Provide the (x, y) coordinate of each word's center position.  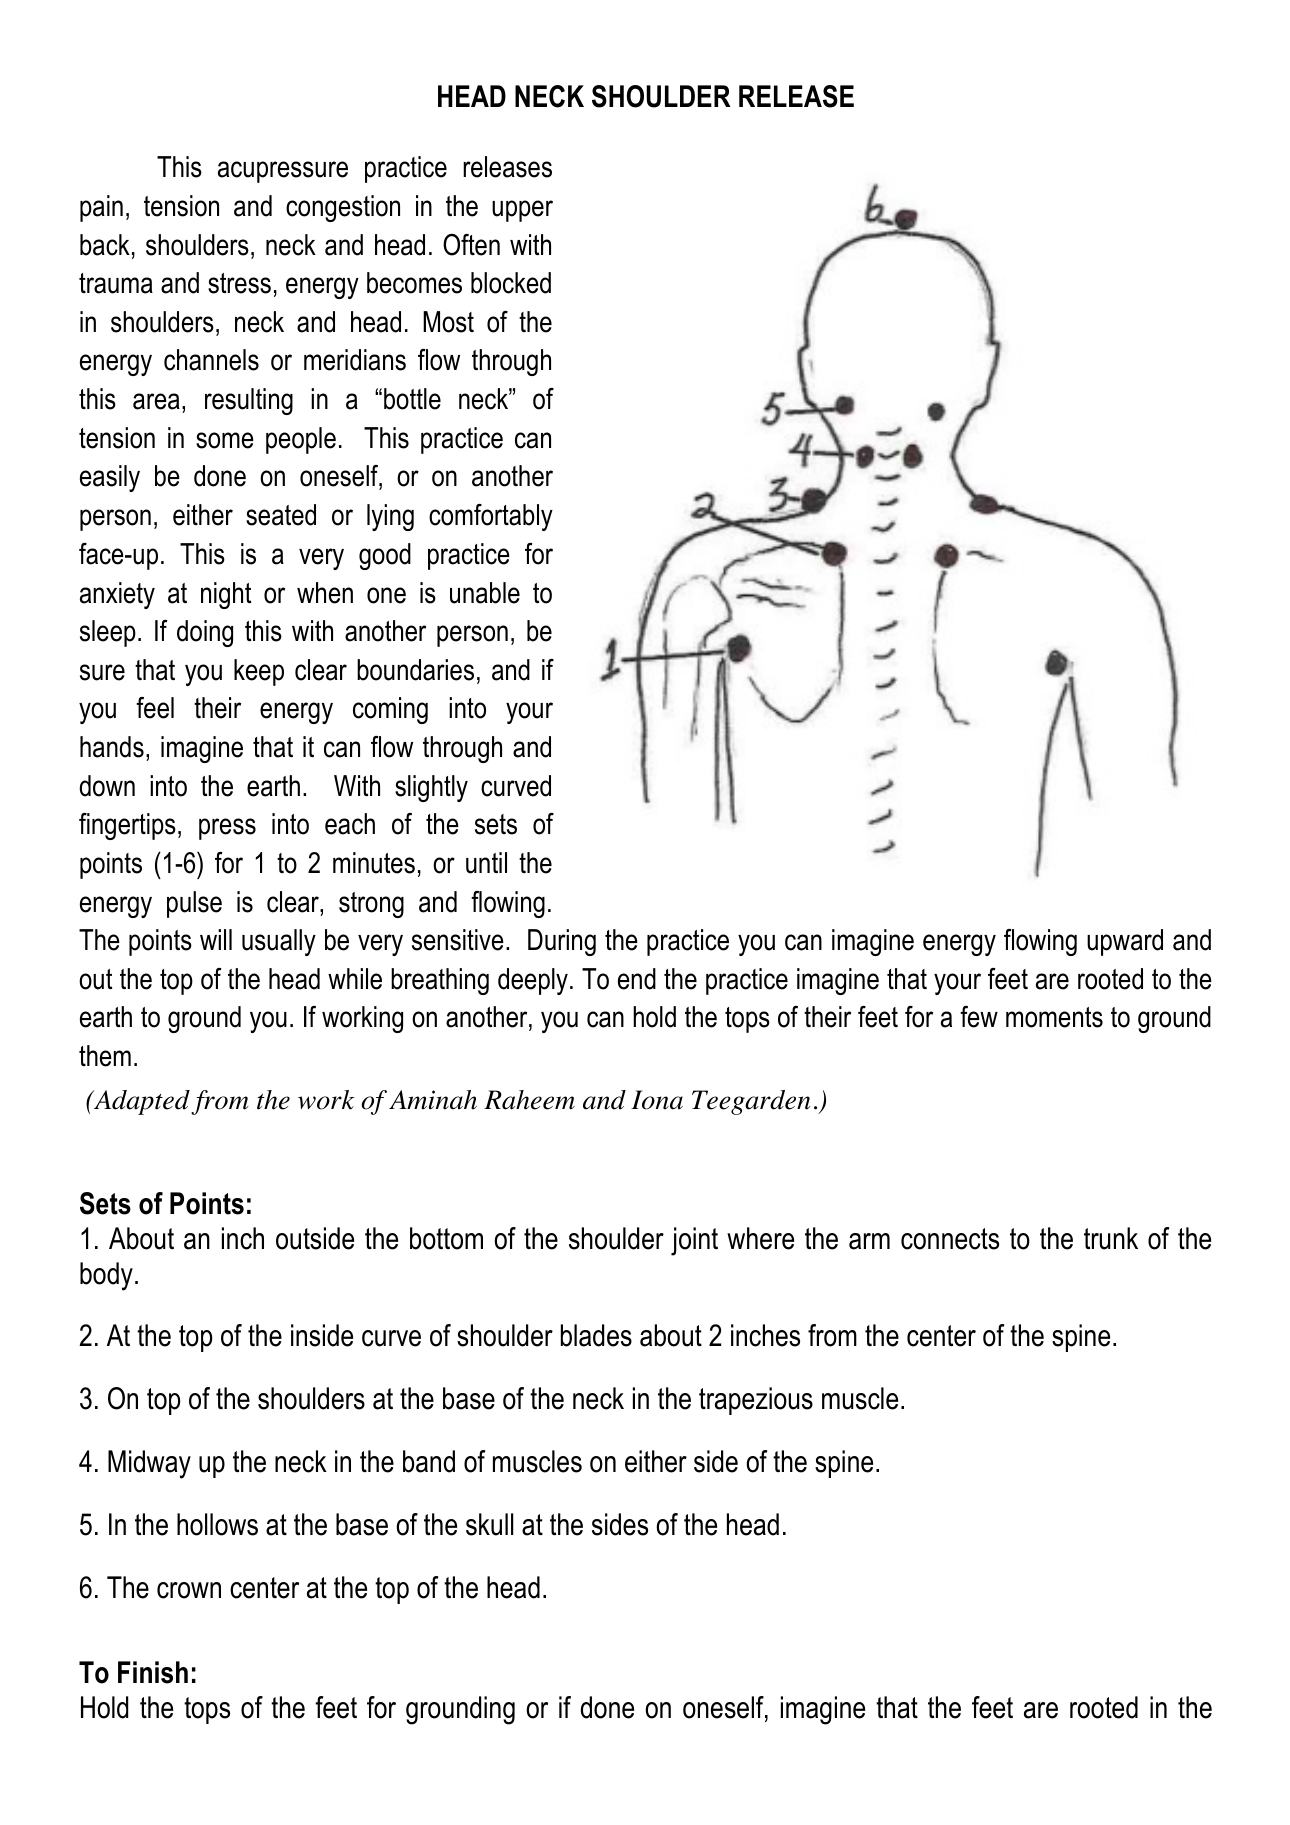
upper (522, 211)
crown (189, 1590)
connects (950, 1239)
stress (239, 283)
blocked (511, 283)
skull (489, 1524)
